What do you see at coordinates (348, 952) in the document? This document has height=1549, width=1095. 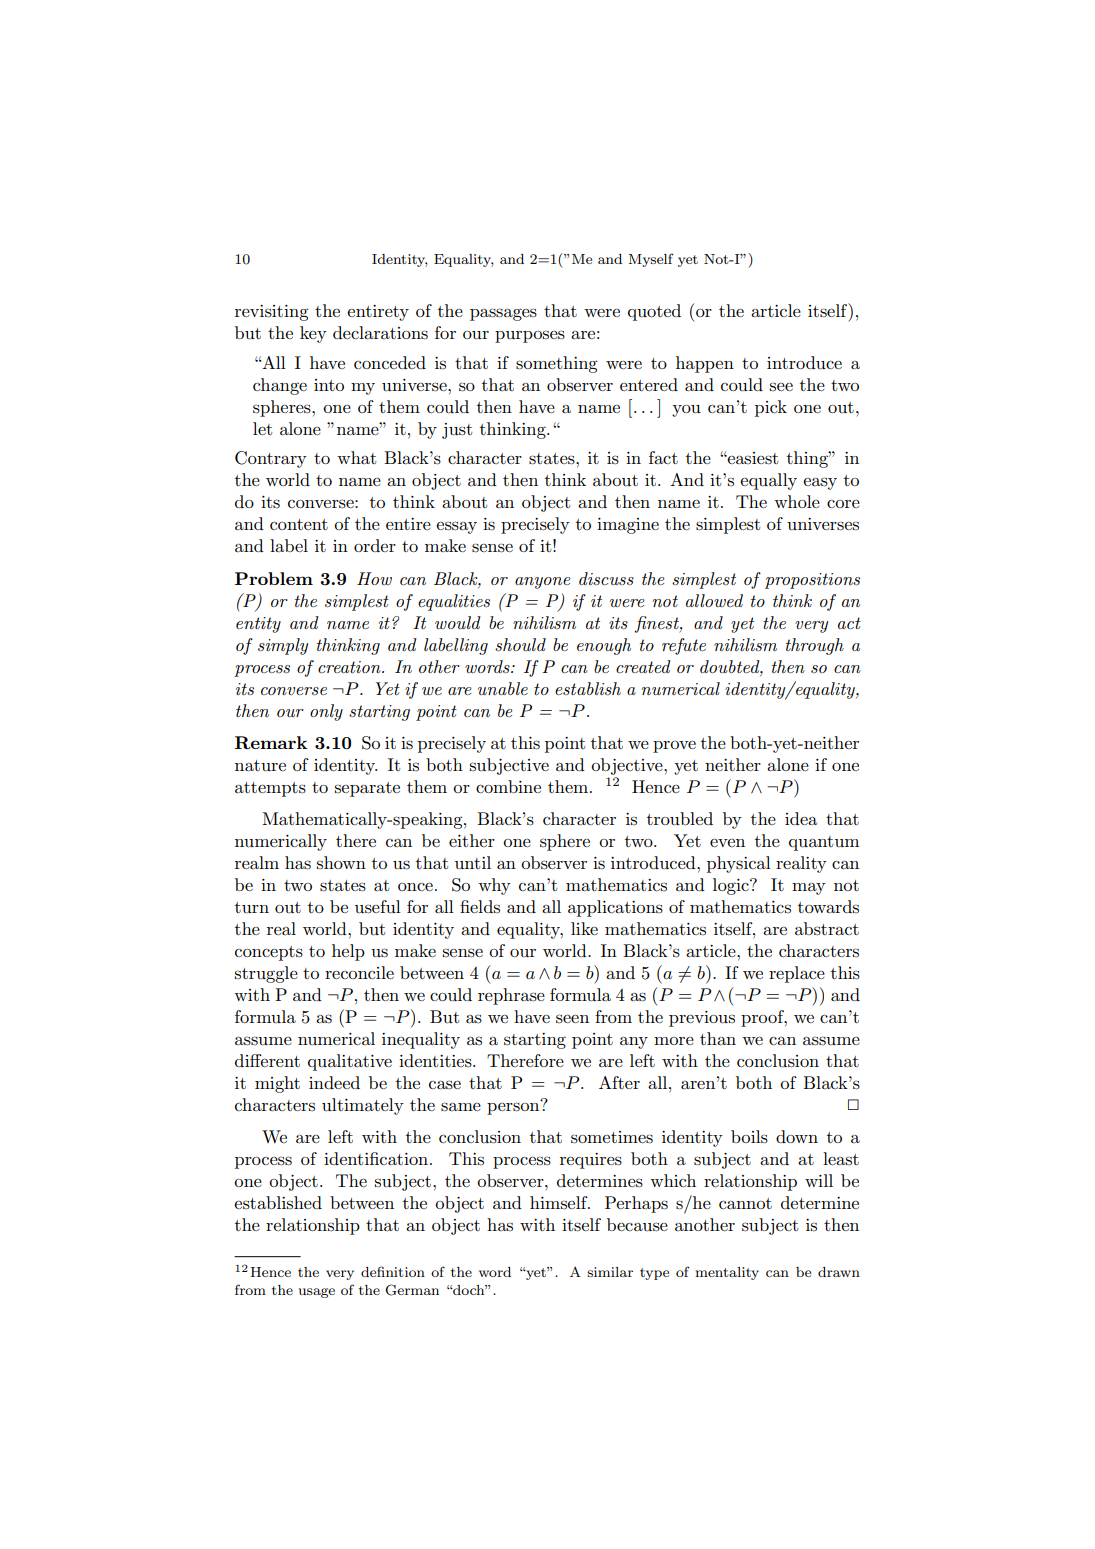 I see `help` at bounding box center [348, 952].
